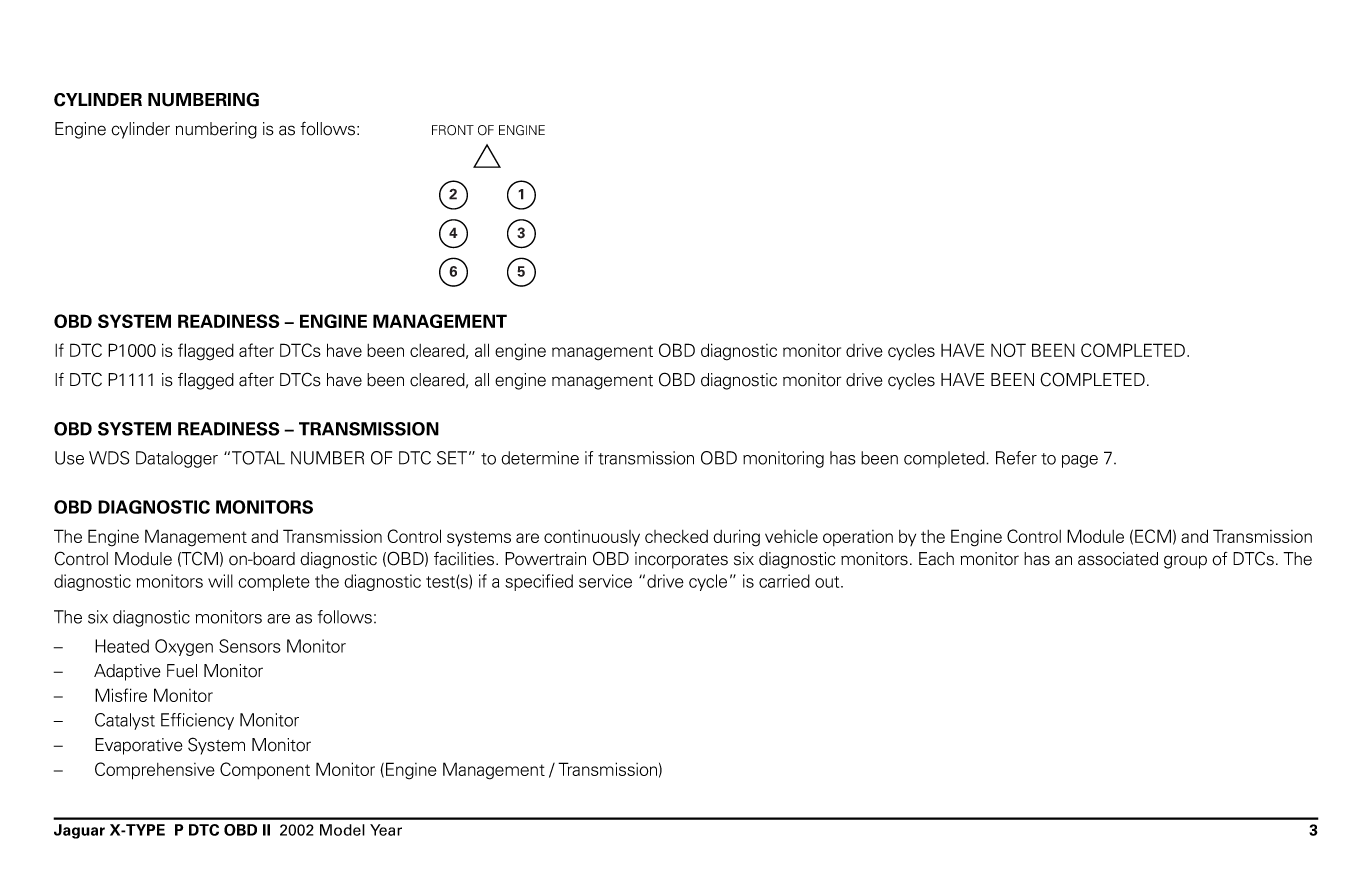 This document has width=1372, height=887. I want to click on checked, so click(676, 536).
